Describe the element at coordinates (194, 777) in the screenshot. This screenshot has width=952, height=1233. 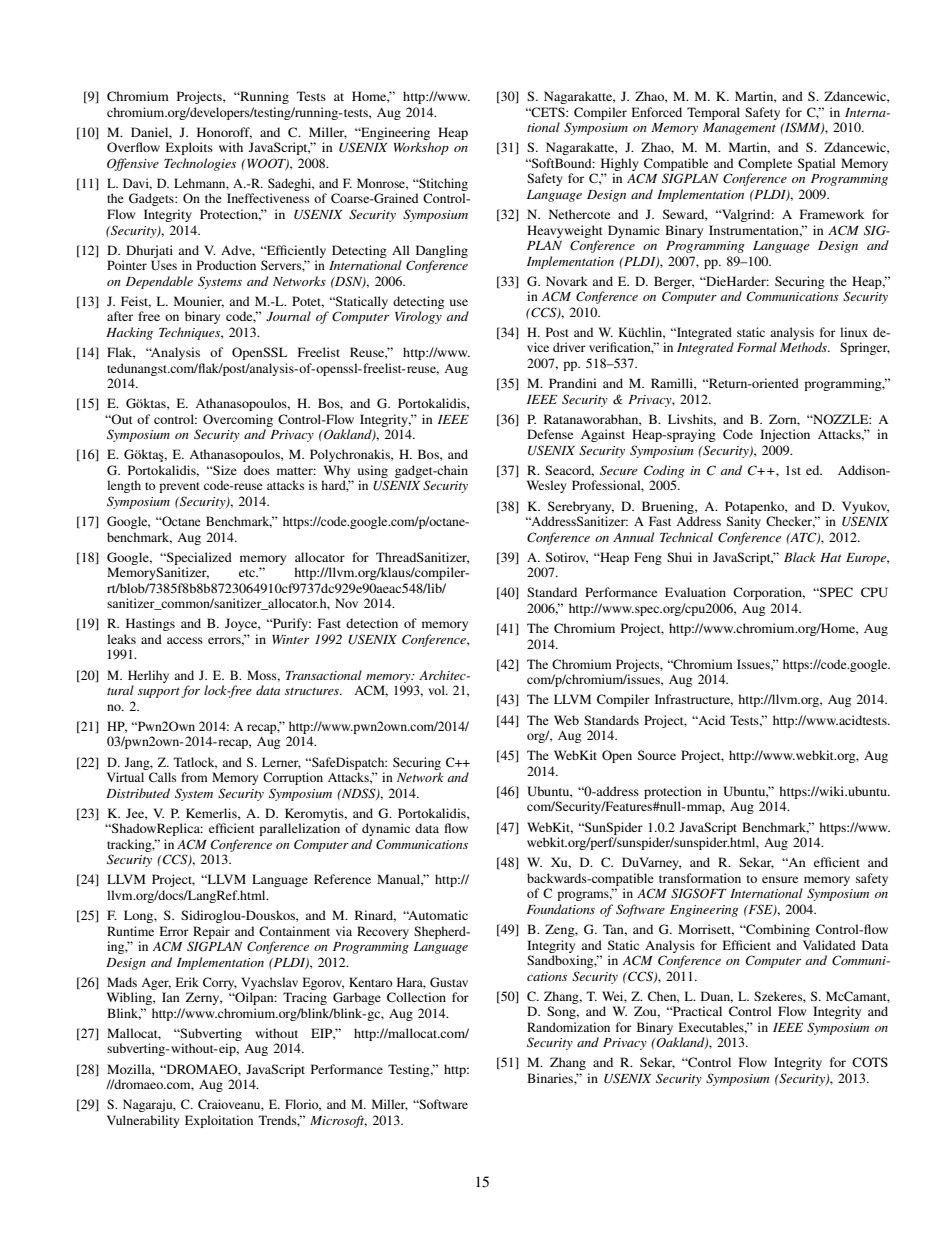
I see `from` at that location.
